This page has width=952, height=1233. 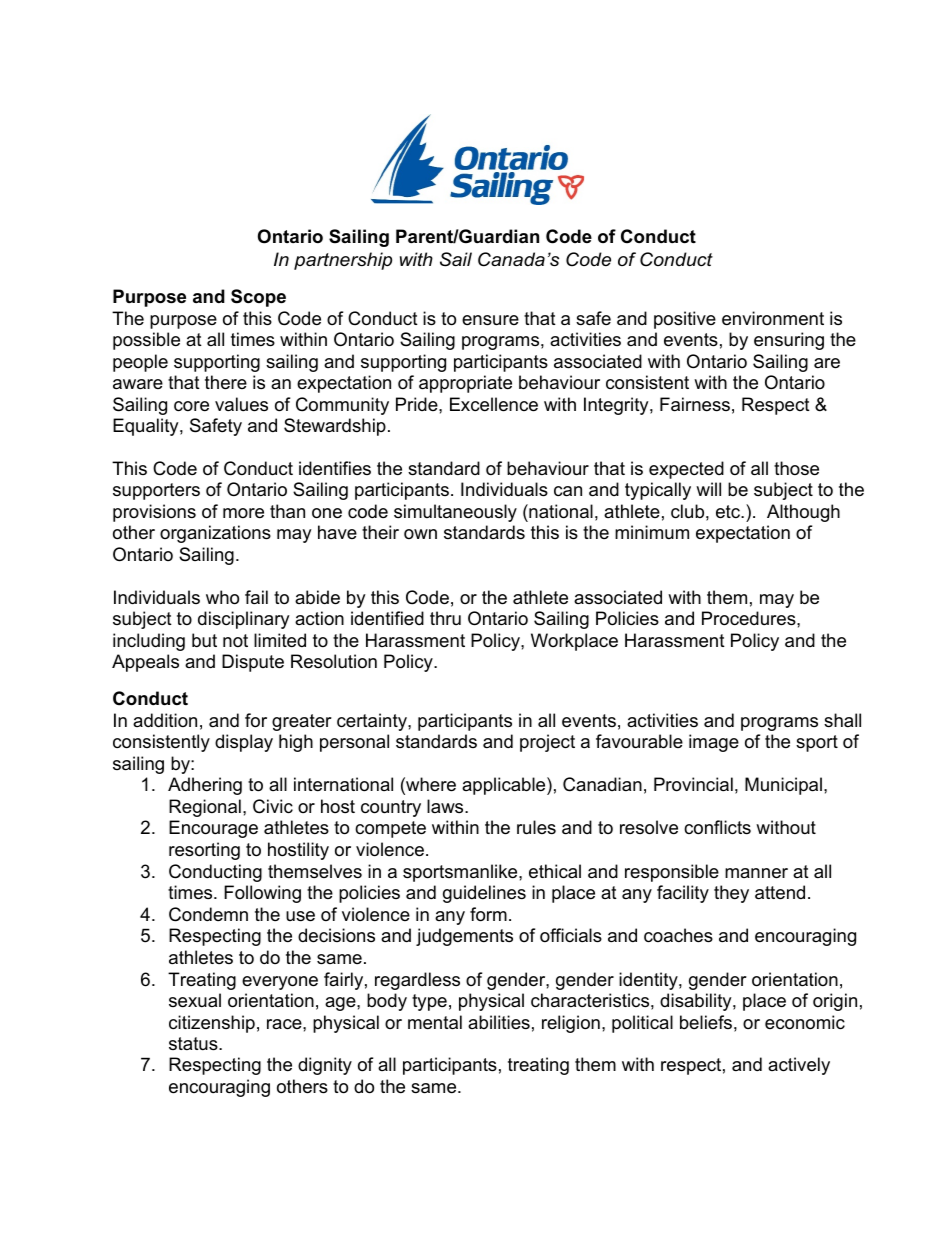 I want to click on thru, so click(x=445, y=618).
